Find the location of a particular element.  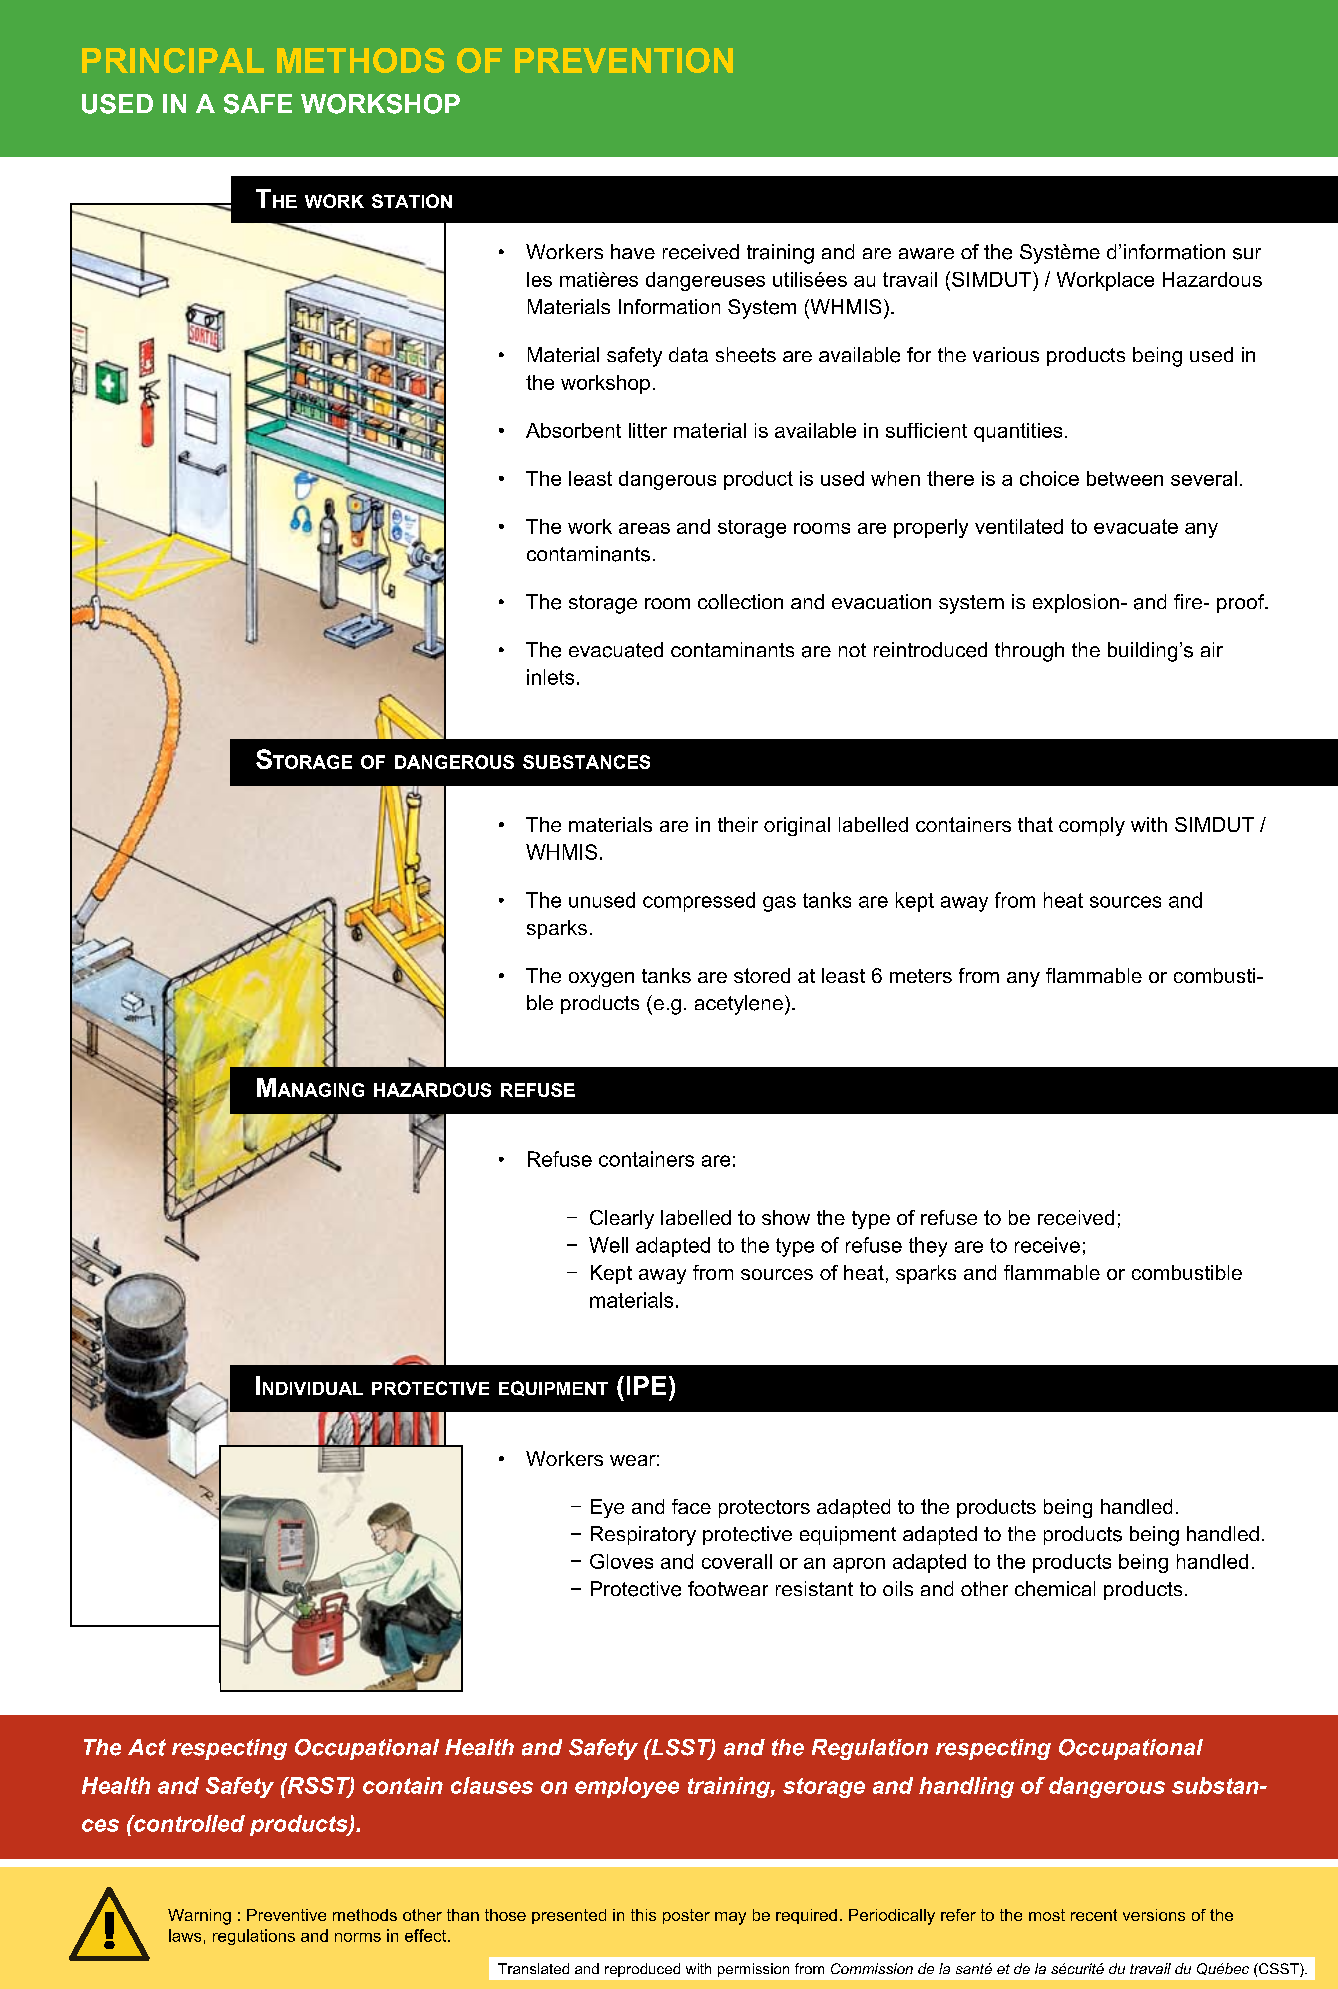

Preventive is located at coordinates (286, 1915).
